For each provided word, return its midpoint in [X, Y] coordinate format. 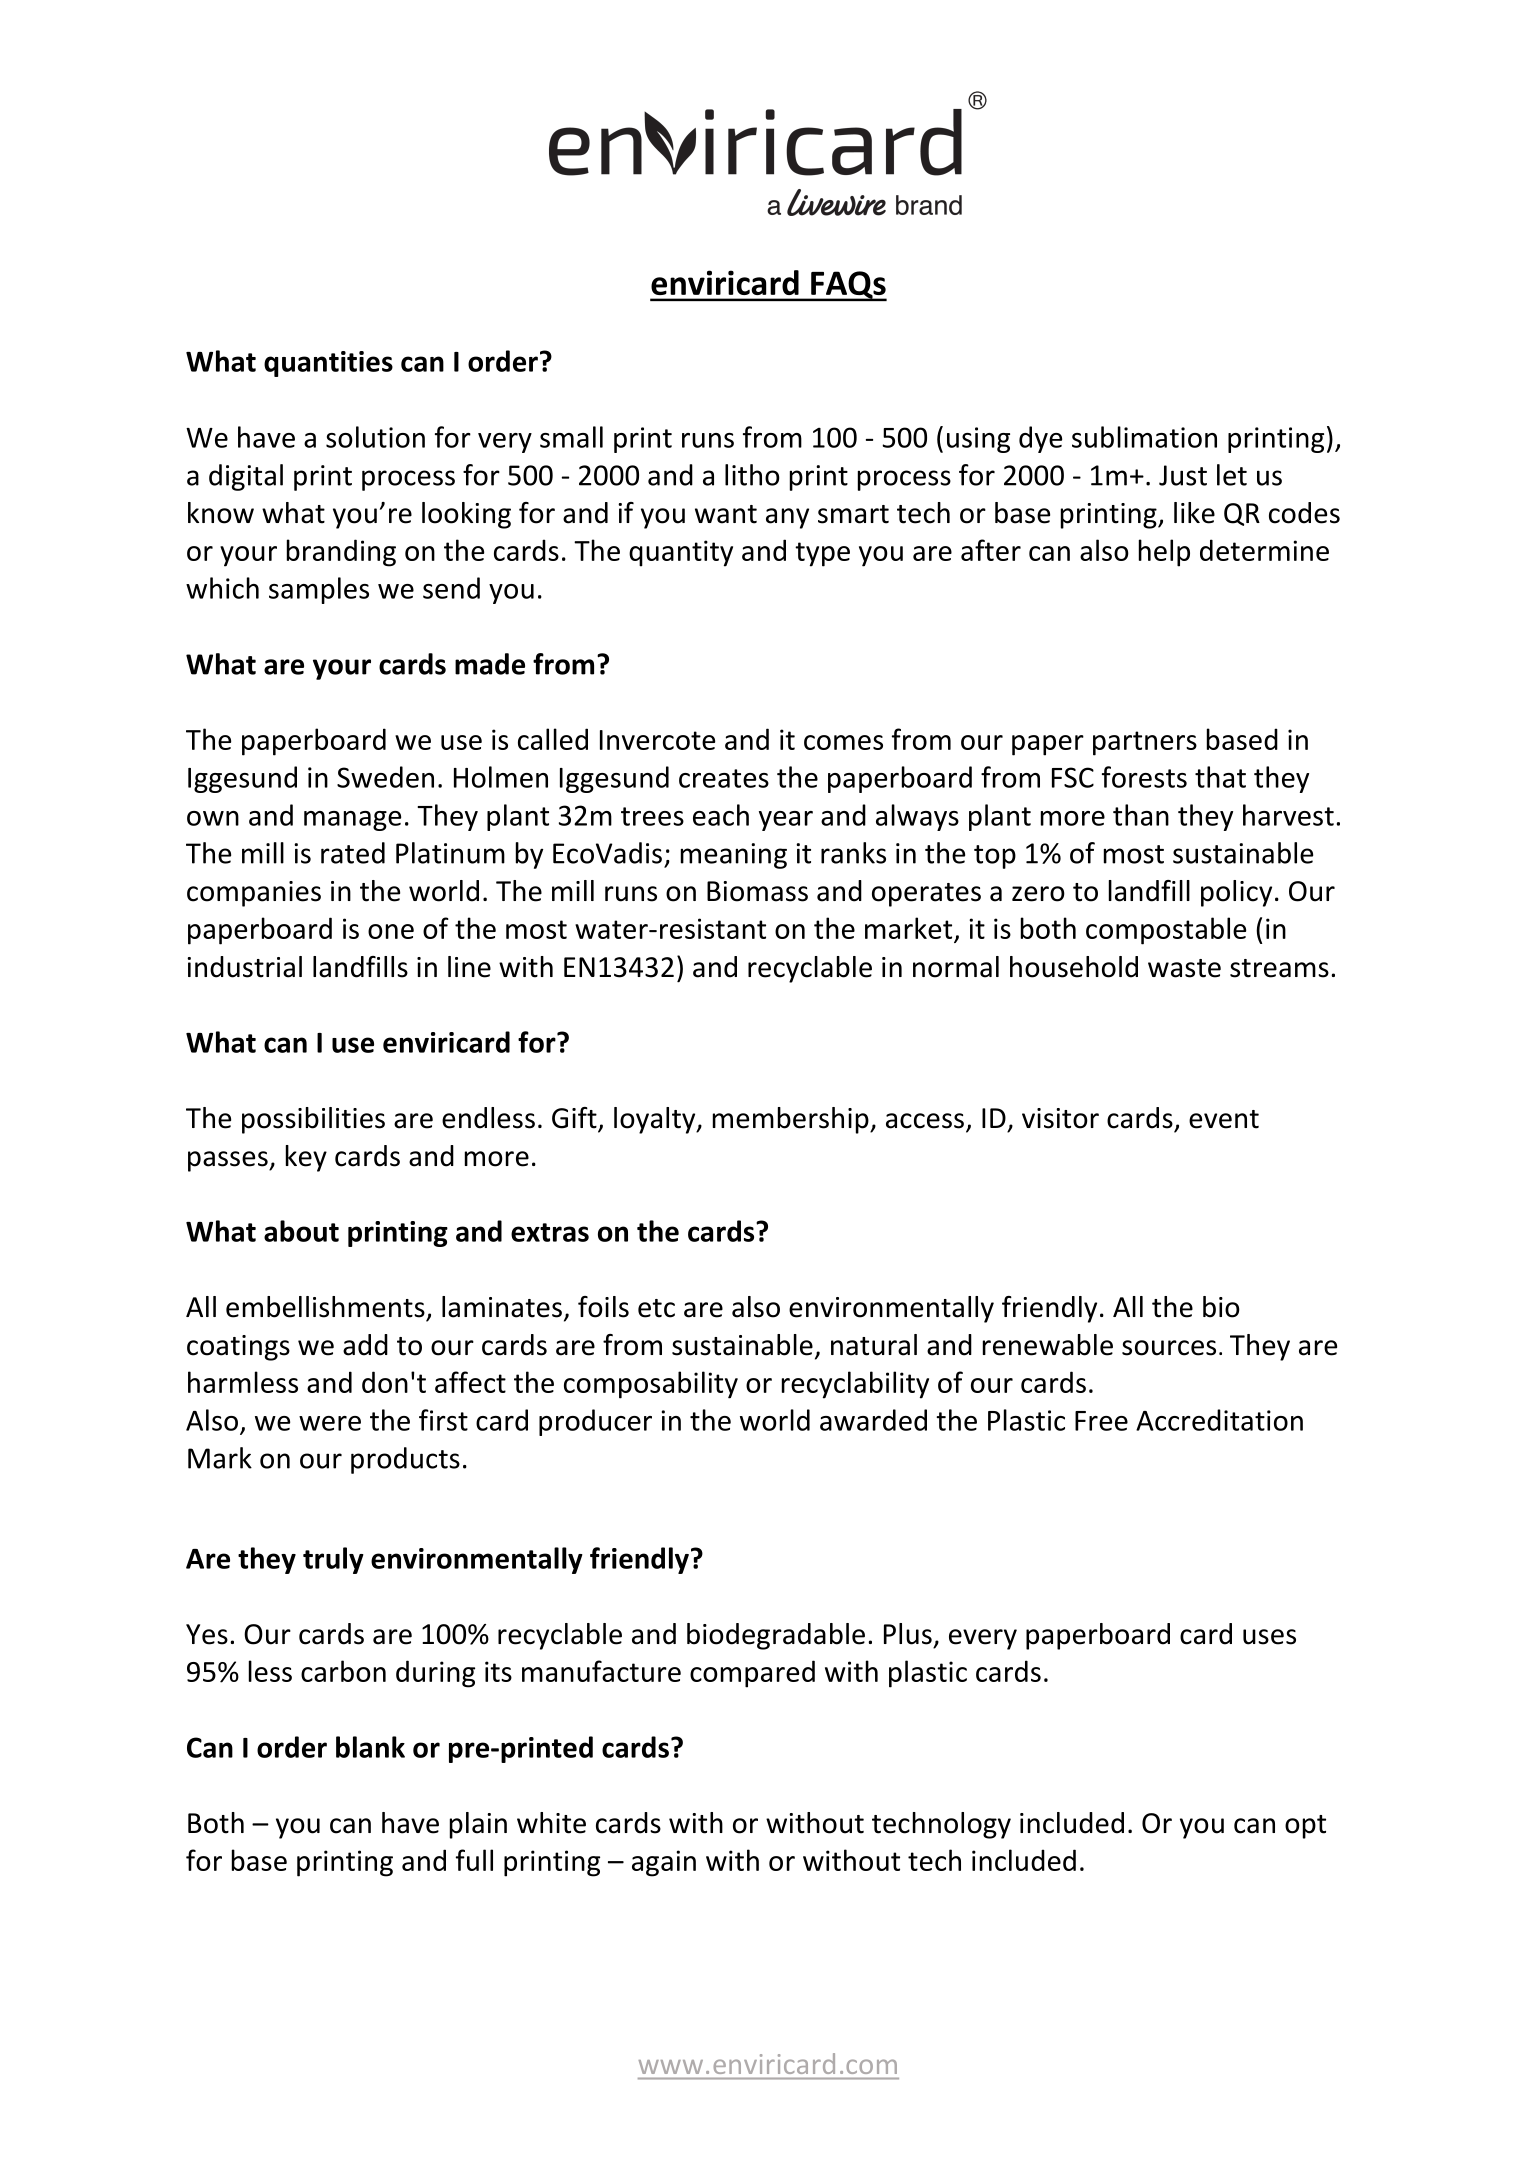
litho [752, 475]
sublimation [1144, 437]
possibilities [313, 1120]
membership [792, 1120]
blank [370, 1747]
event [1224, 1119]
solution [375, 437]
